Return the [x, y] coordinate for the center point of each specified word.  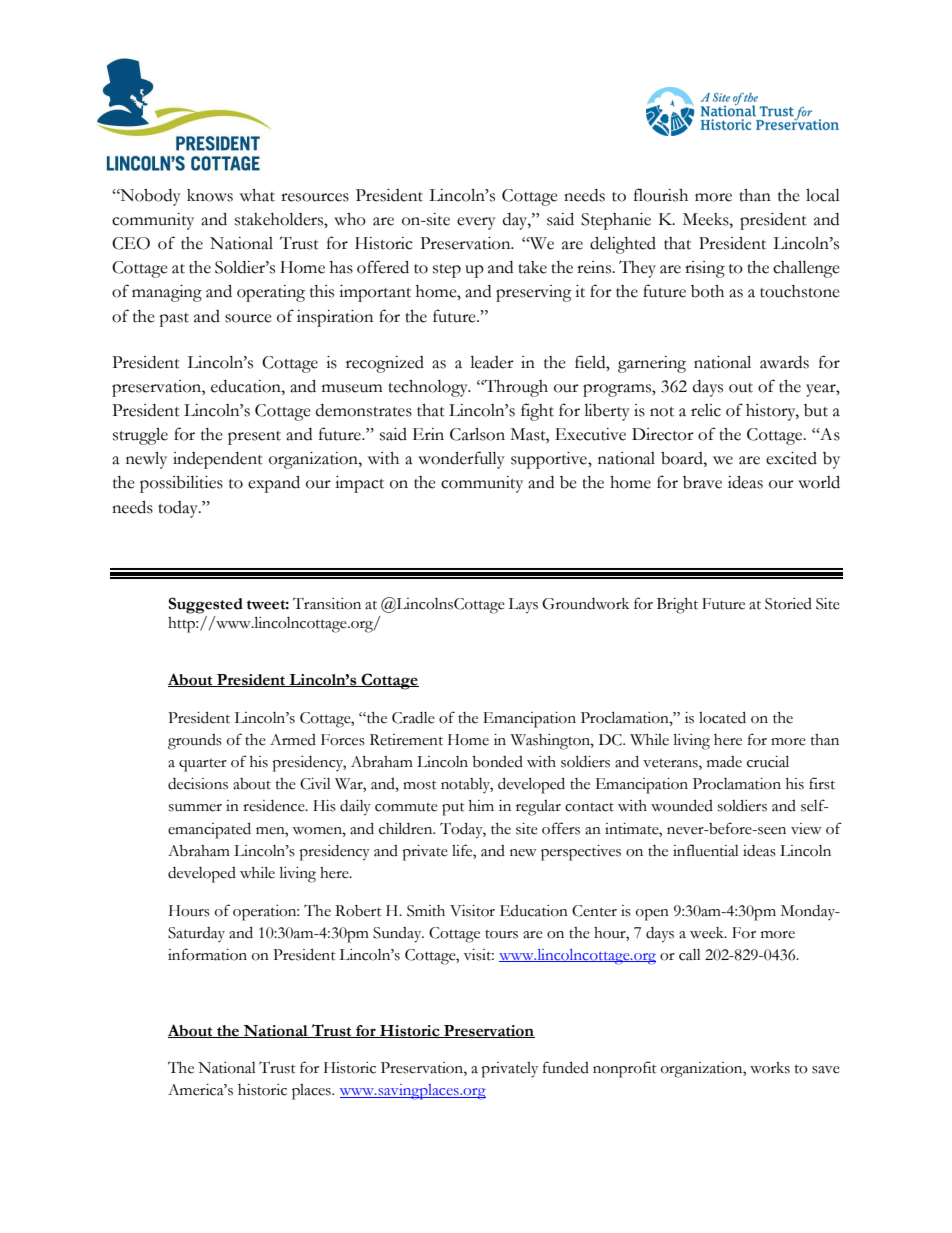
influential [706, 850]
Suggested [205, 605]
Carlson [477, 434]
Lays [523, 606]
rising [705, 269]
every [476, 223]
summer [195, 808]
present [254, 438]
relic [706, 410]
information [207, 954]
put [453, 809]
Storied [788, 604]
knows [210, 195]
